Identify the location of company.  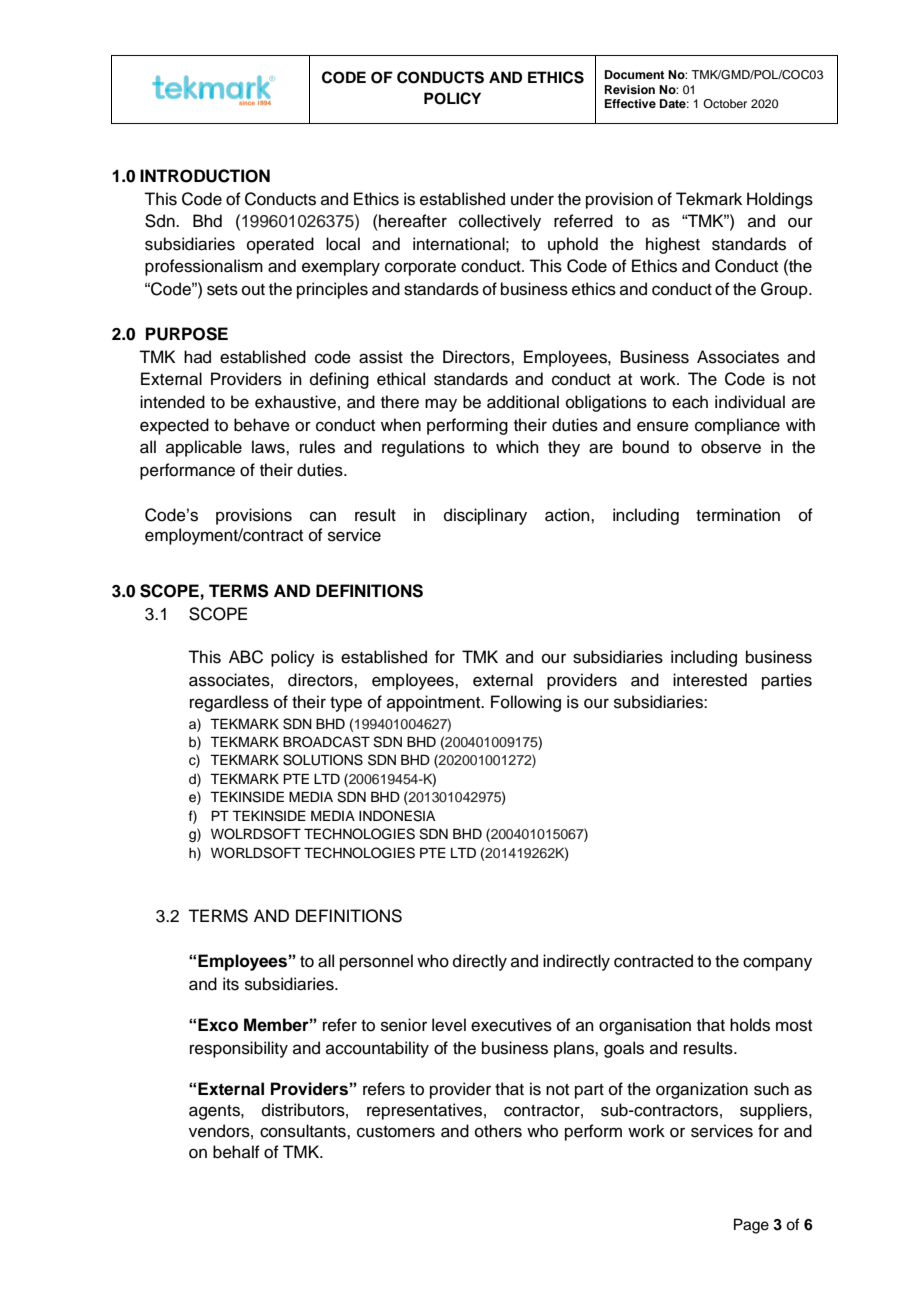
(777, 964).
